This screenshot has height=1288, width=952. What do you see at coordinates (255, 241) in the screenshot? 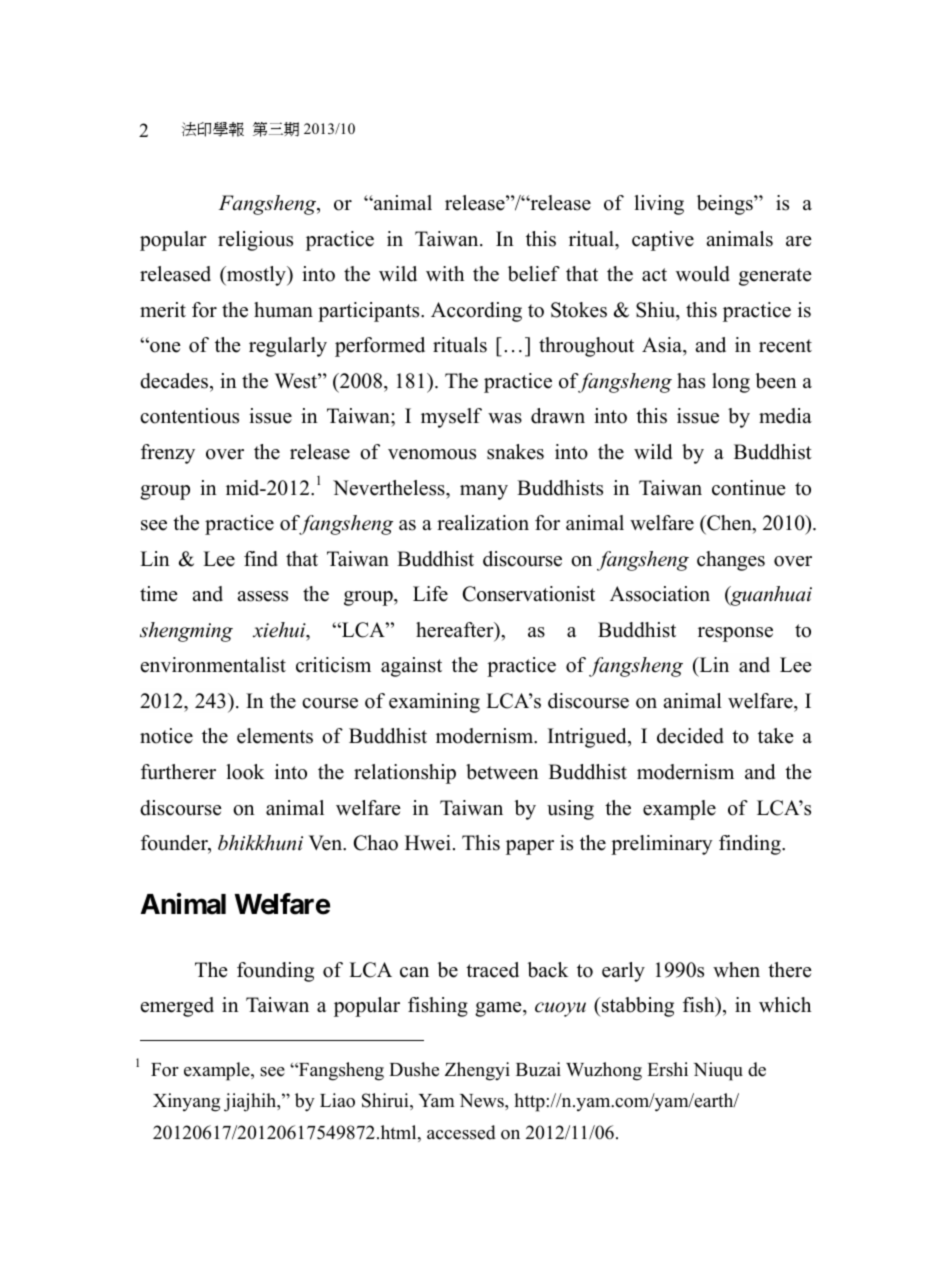
I see `religious` at bounding box center [255, 241].
